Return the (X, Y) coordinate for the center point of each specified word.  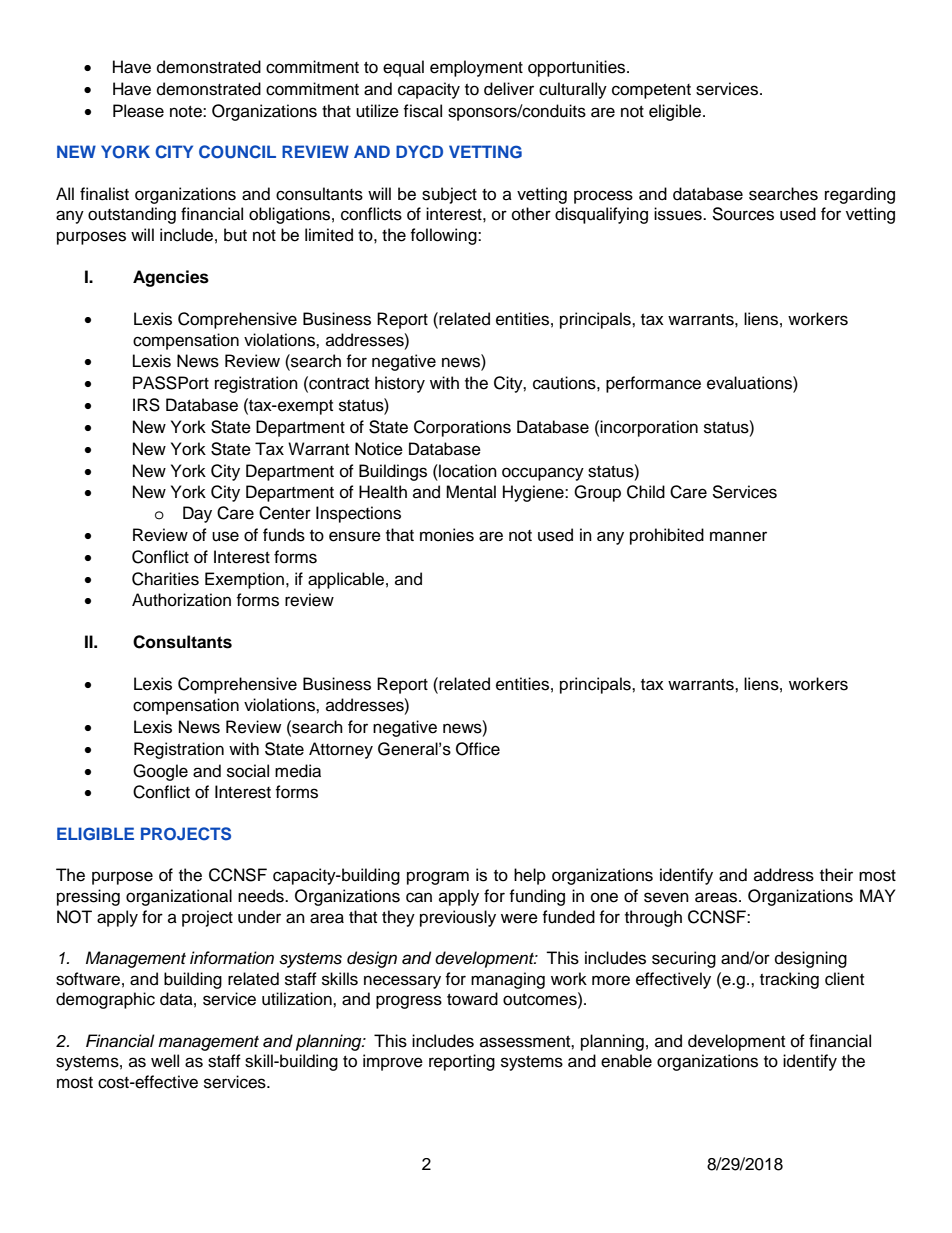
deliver (509, 89)
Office (478, 749)
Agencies (171, 278)
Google (160, 772)
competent (651, 91)
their (836, 875)
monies (447, 535)
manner (738, 536)
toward (472, 999)
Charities (165, 579)
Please (138, 111)
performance (653, 384)
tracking (789, 980)
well (165, 1061)
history (400, 384)
